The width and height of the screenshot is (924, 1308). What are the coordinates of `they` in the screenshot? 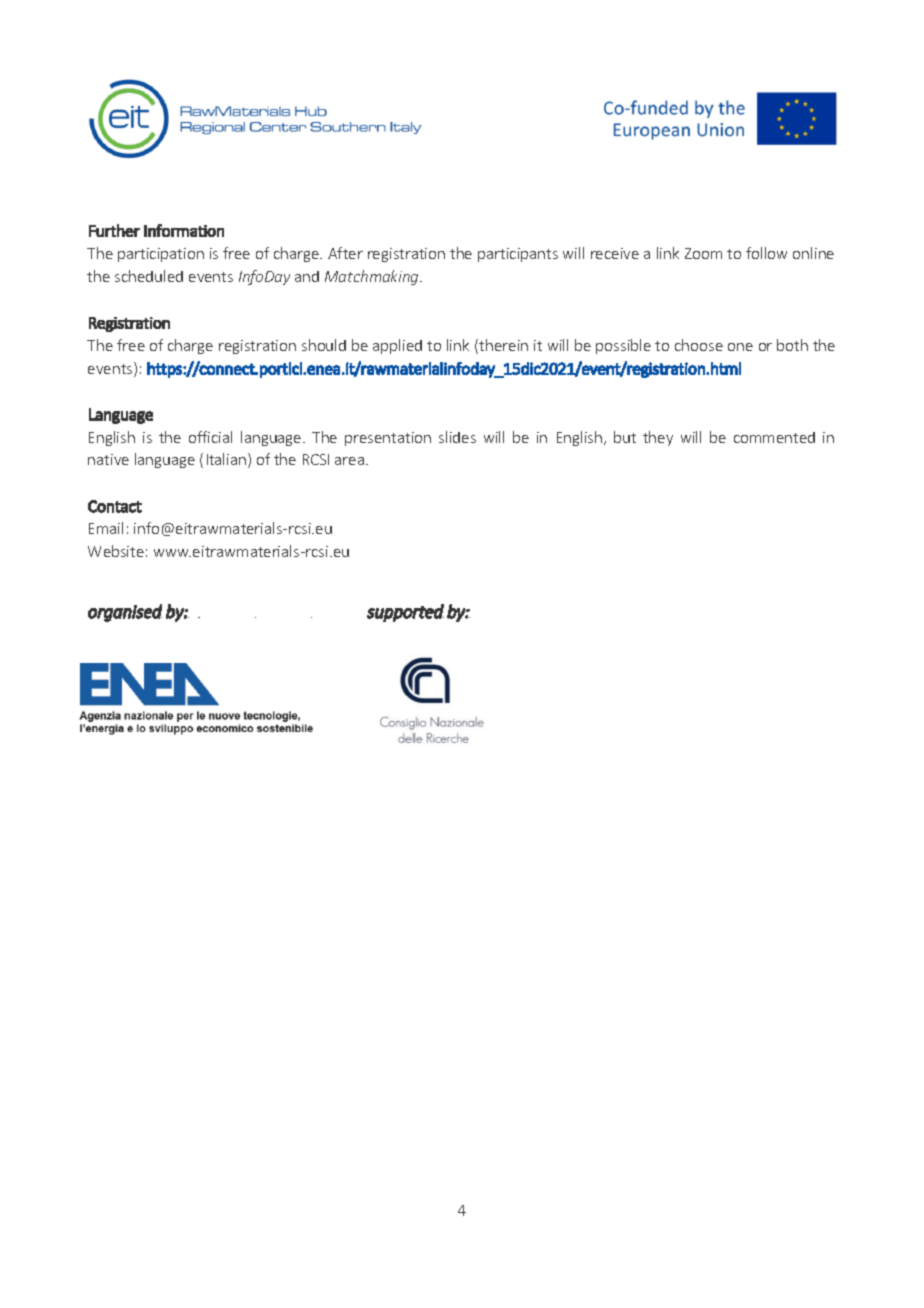 It's located at (658, 438).
